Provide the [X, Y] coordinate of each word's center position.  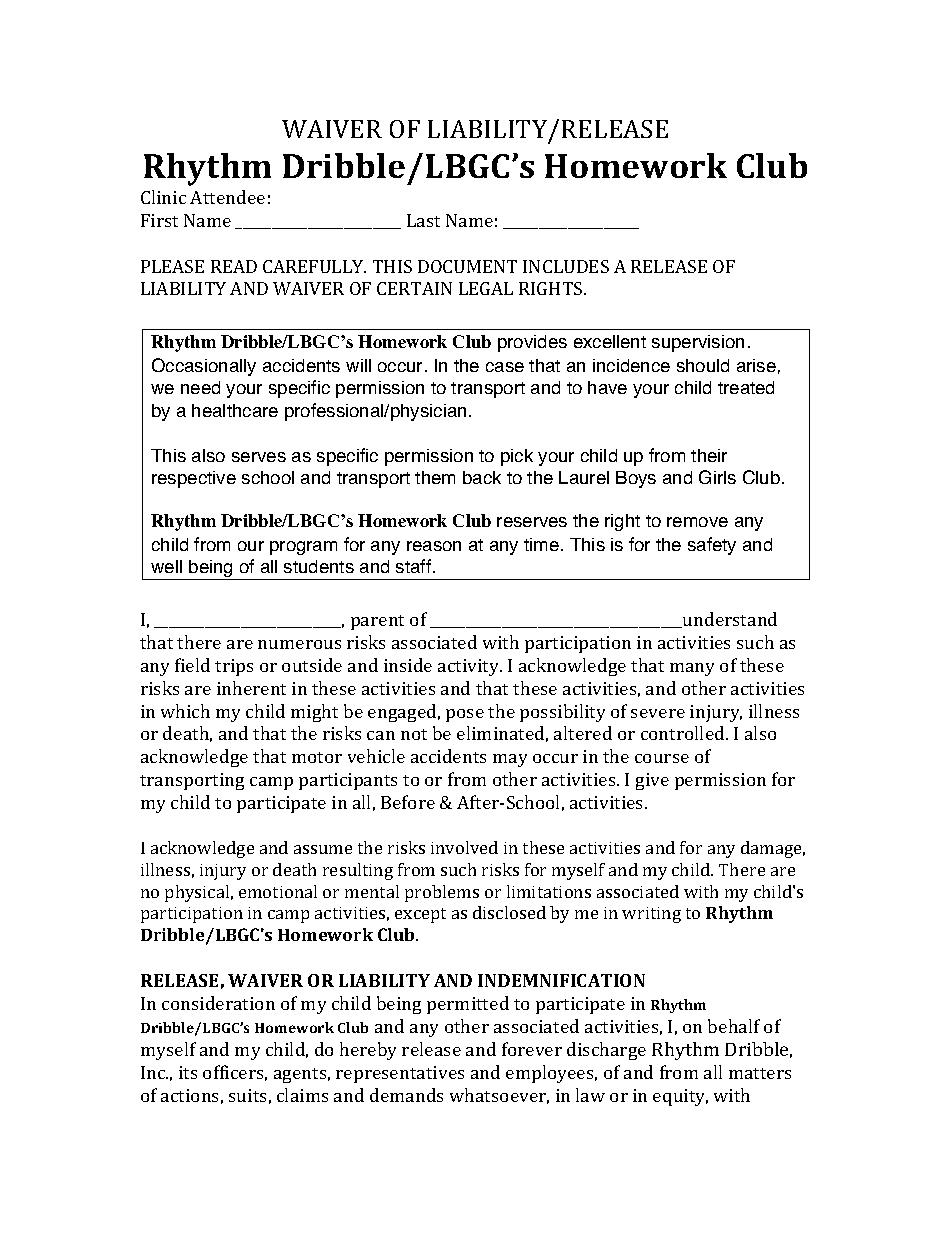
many [692, 669]
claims [302, 1095]
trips [234, 667]
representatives [400, 1074]
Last [423, 220]
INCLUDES [566, 266]
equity [680, 1097]
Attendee [227, 197]
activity [470, 667]
